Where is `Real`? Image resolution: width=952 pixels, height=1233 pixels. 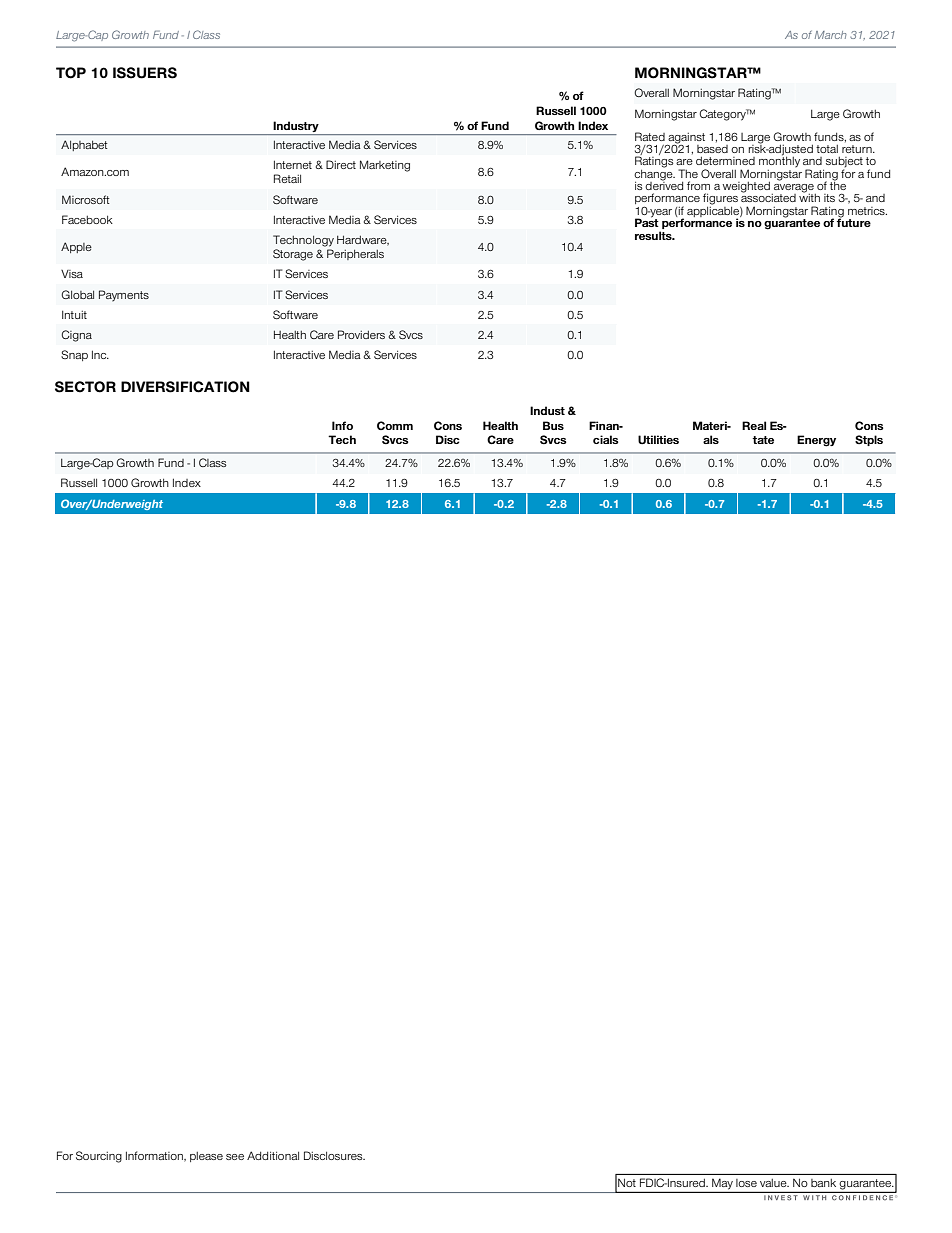 Real is located at coordinates (754, 425).
